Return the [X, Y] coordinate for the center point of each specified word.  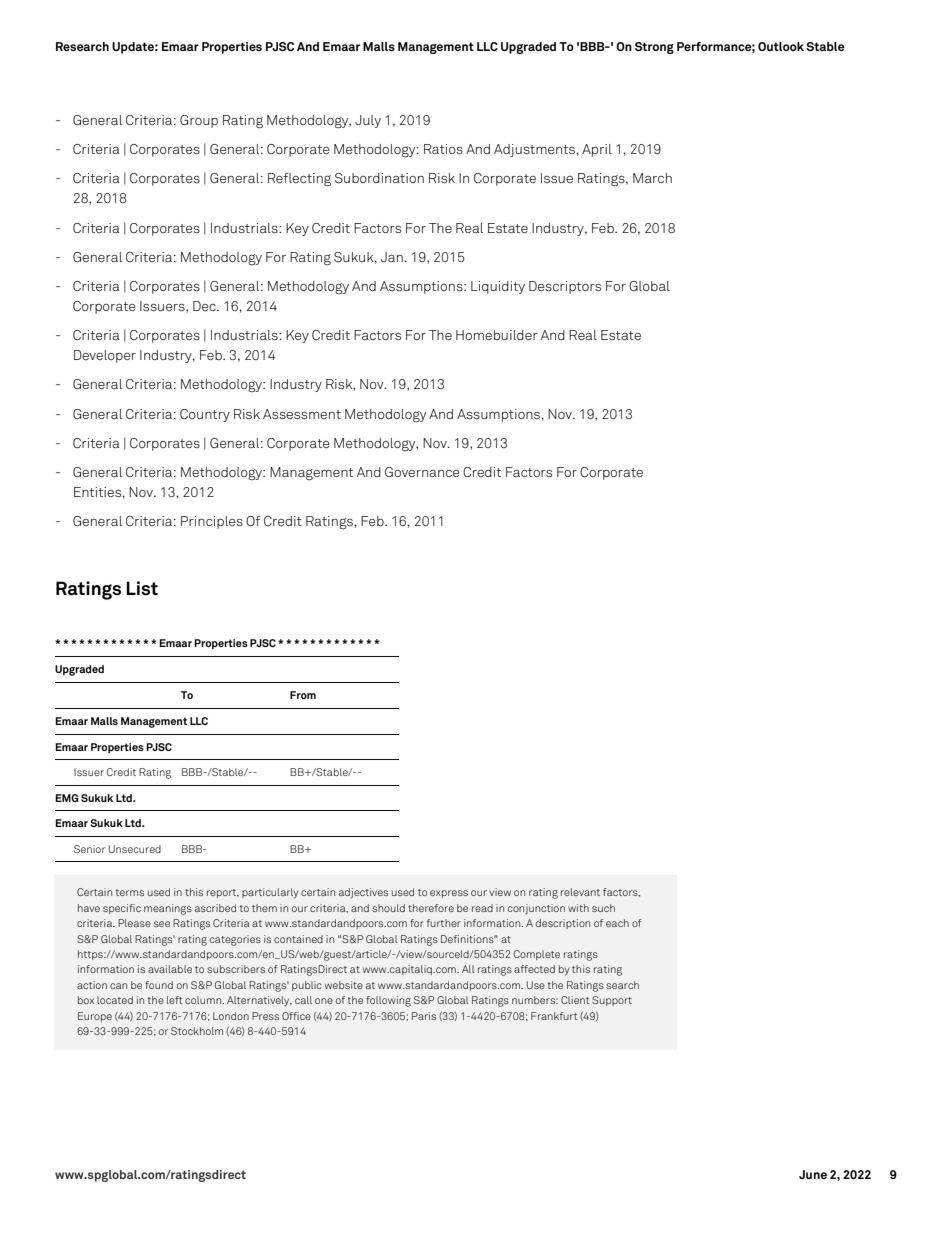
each [617, 923]
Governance [422, 472]
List [142, 588]
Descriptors [565, 287]
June [813, 1174]
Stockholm [197, 1031]
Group [199, 121]
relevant [580, 892]
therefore [431, 908]
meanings [168, 909]
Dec [205, 306]
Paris [424, 1016]
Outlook [781, 46]
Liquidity [498, 287]
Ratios [443, 149]
